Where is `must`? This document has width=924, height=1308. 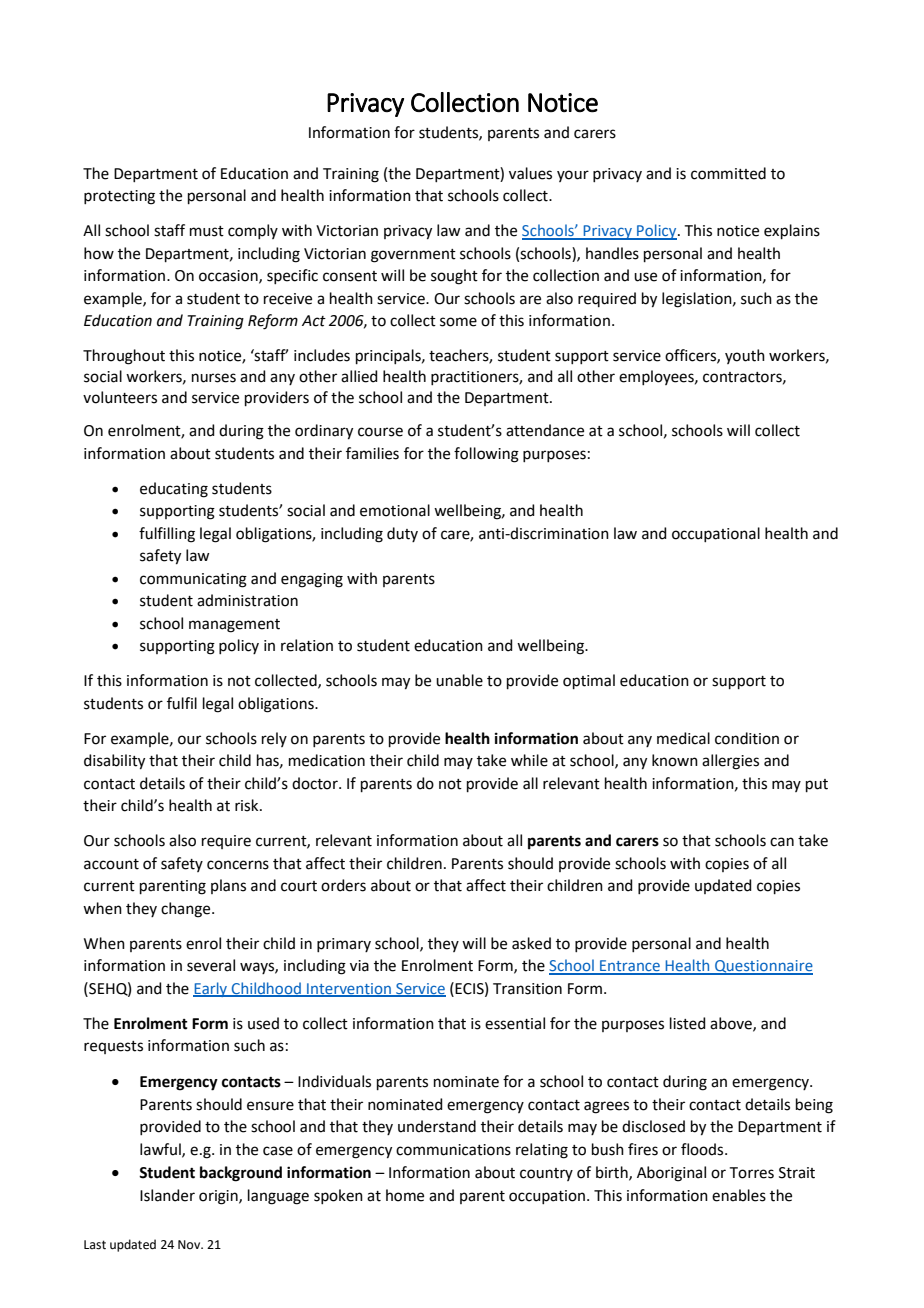
must is located at coordinates (207, 231).
